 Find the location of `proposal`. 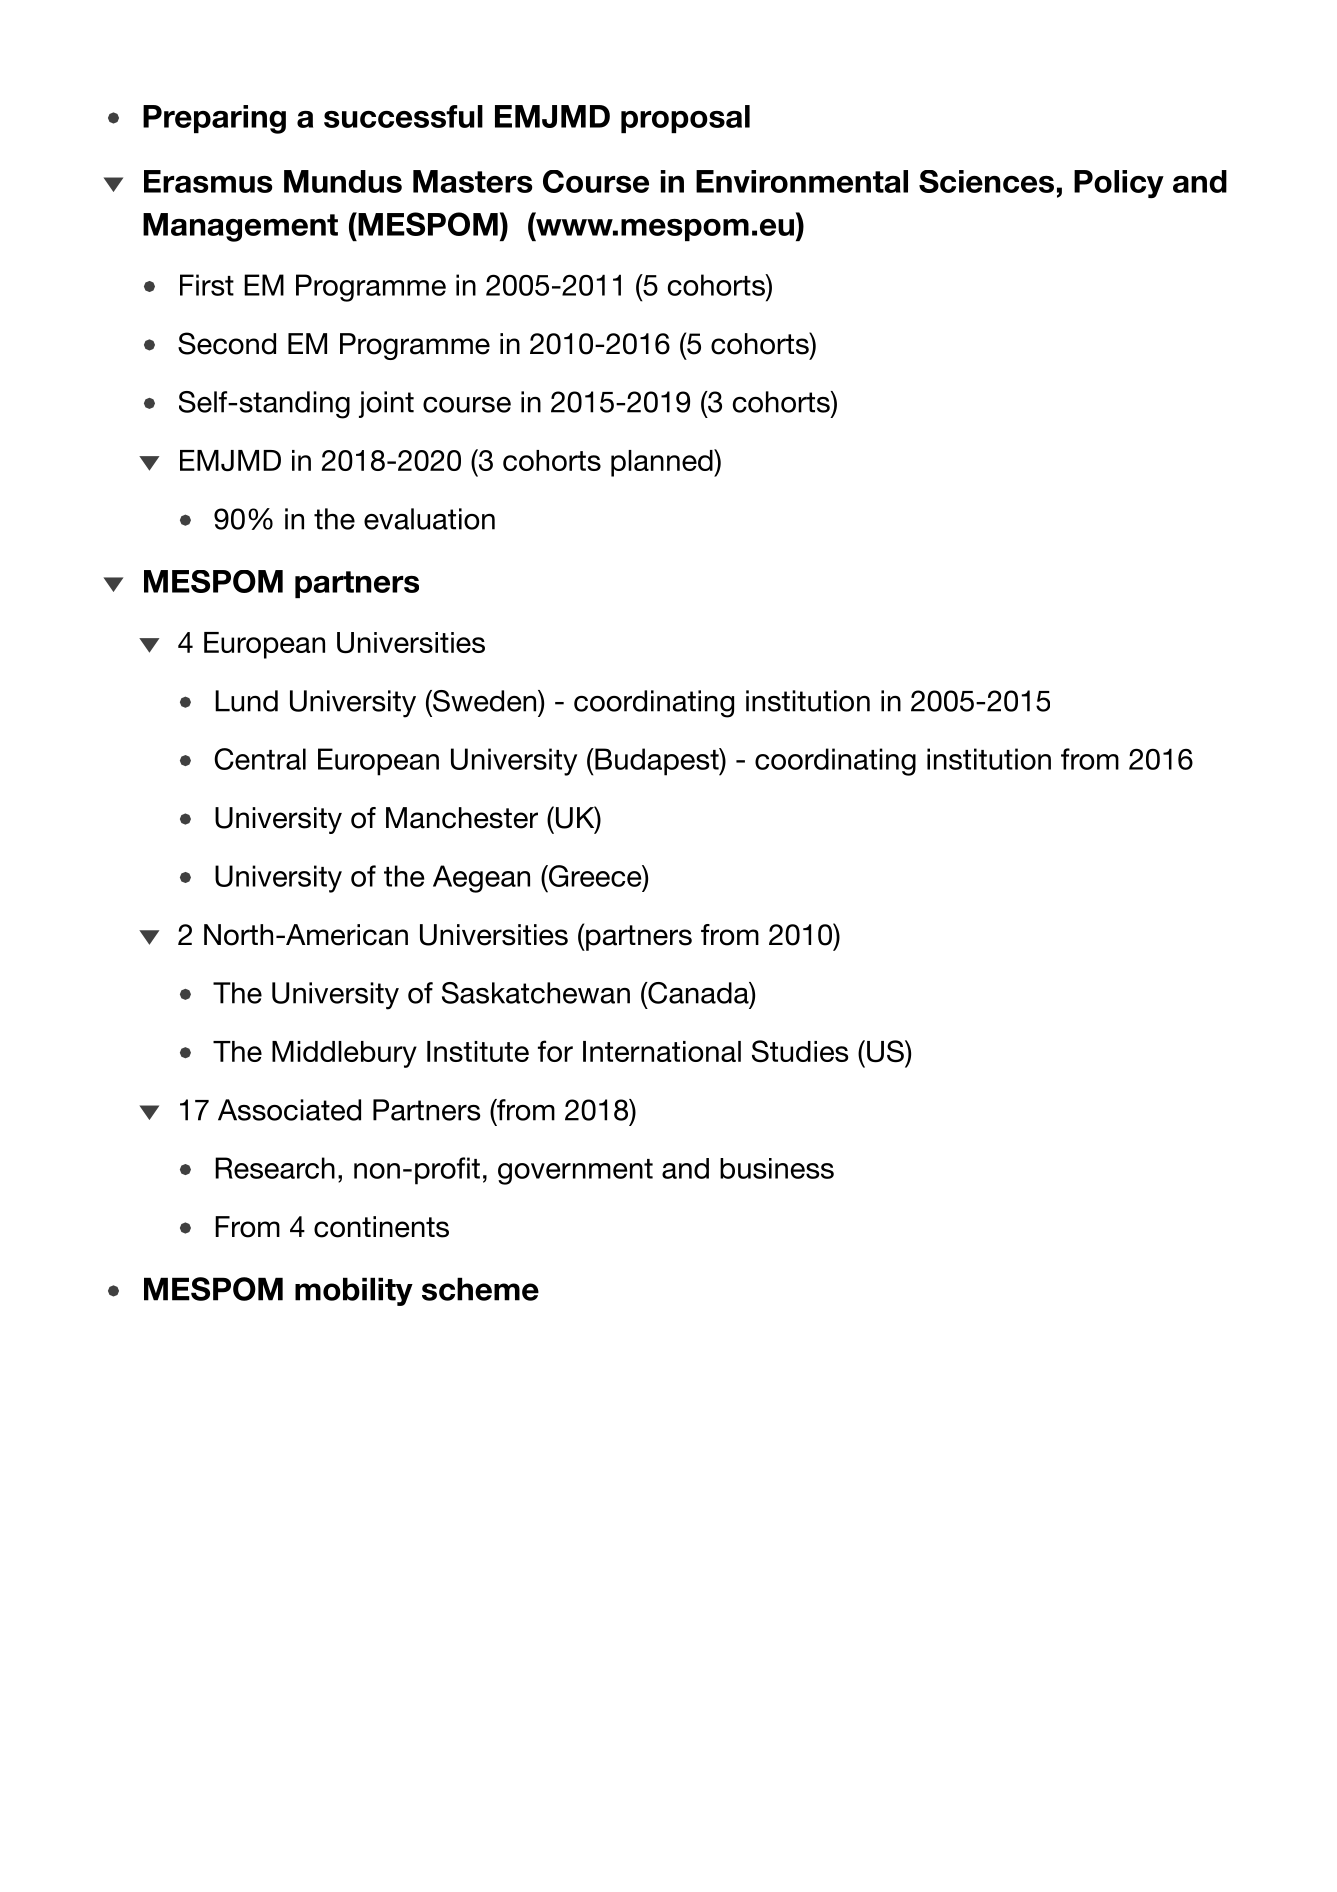

proposal is located at coordinates (685, 119).
